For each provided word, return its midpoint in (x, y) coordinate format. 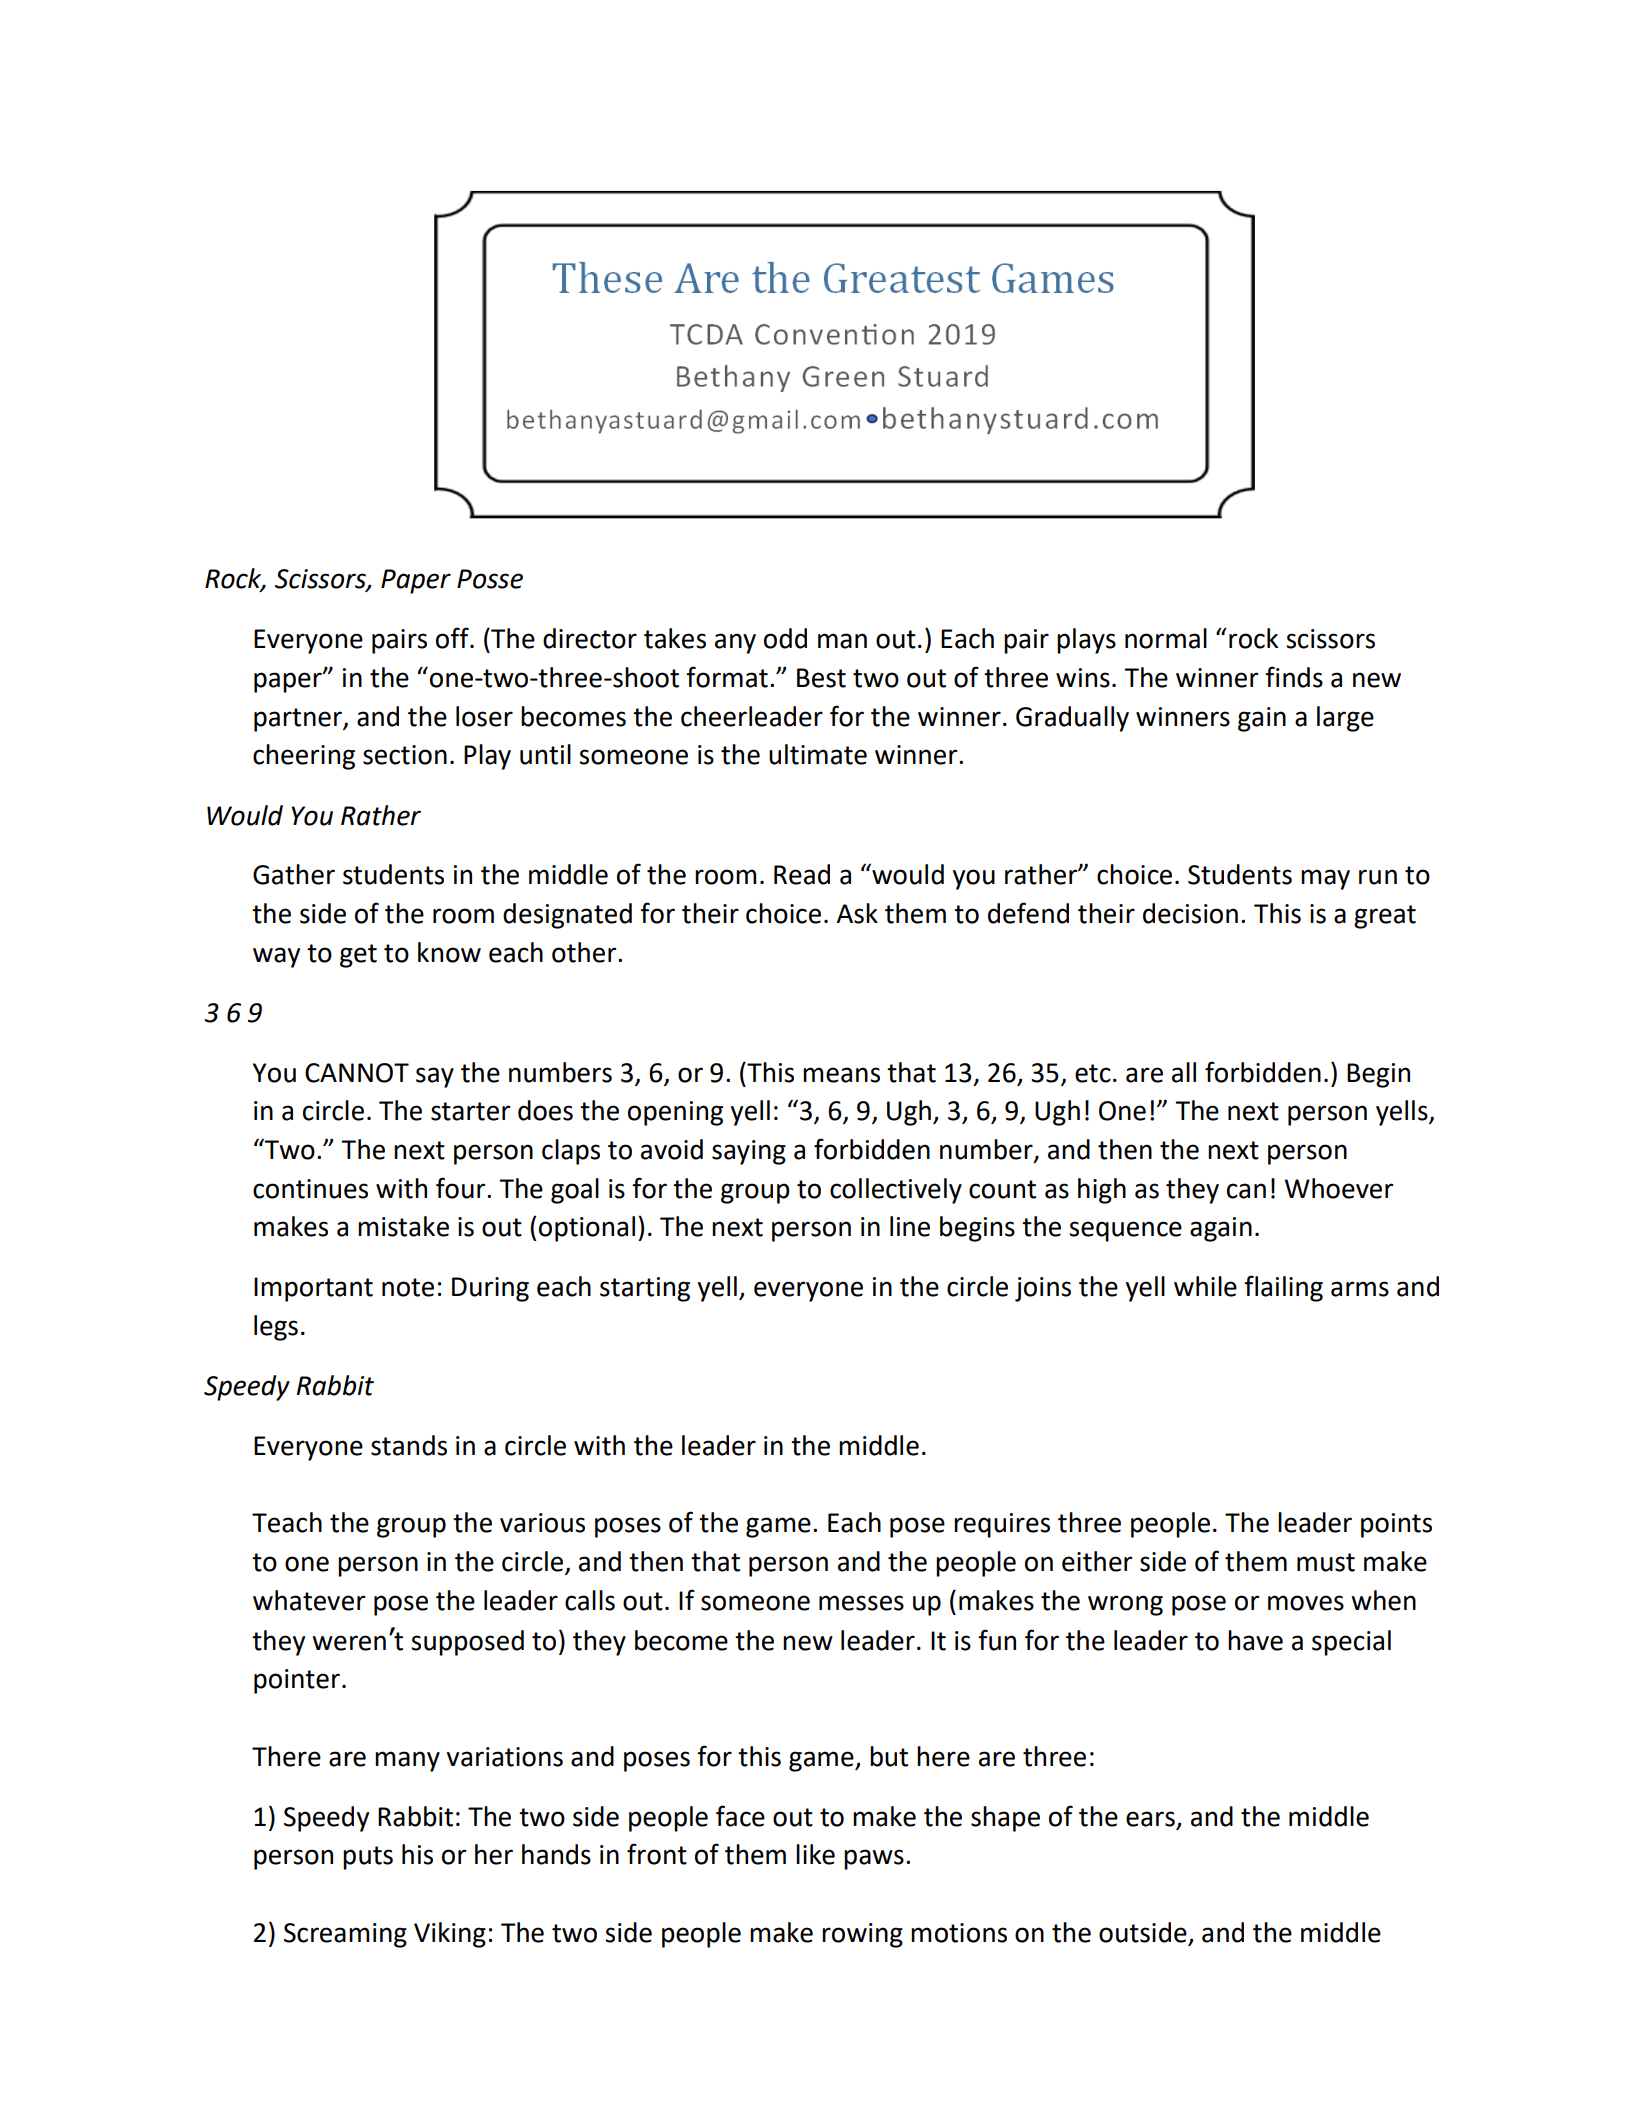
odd (785, 638)
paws (874, 1859)
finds (1294, 677)
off (453, 638)
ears (1150, 1819)
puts (368, 1858)
